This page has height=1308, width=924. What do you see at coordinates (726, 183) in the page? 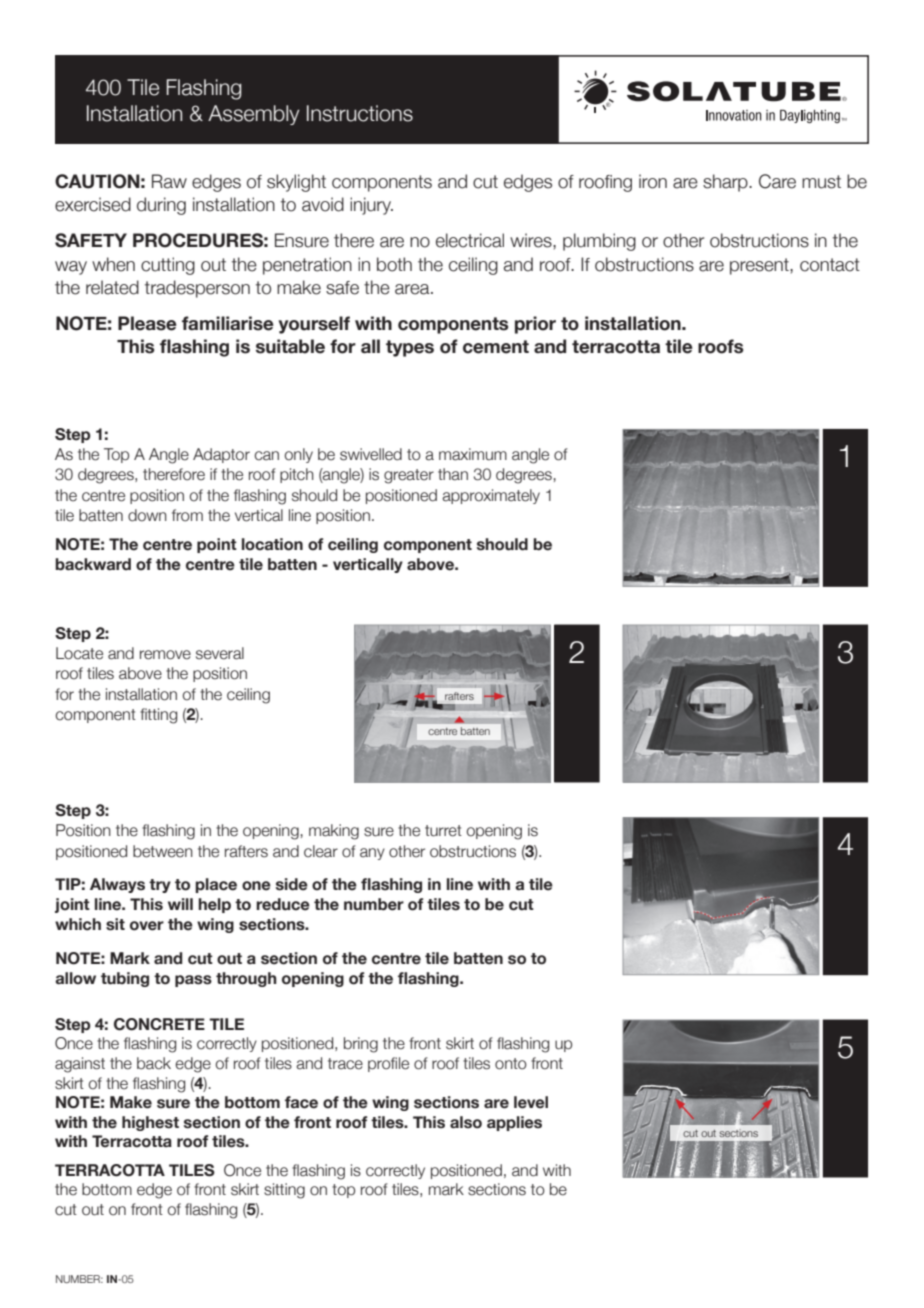
I see `sharp` at bounding box center [726, 183].
